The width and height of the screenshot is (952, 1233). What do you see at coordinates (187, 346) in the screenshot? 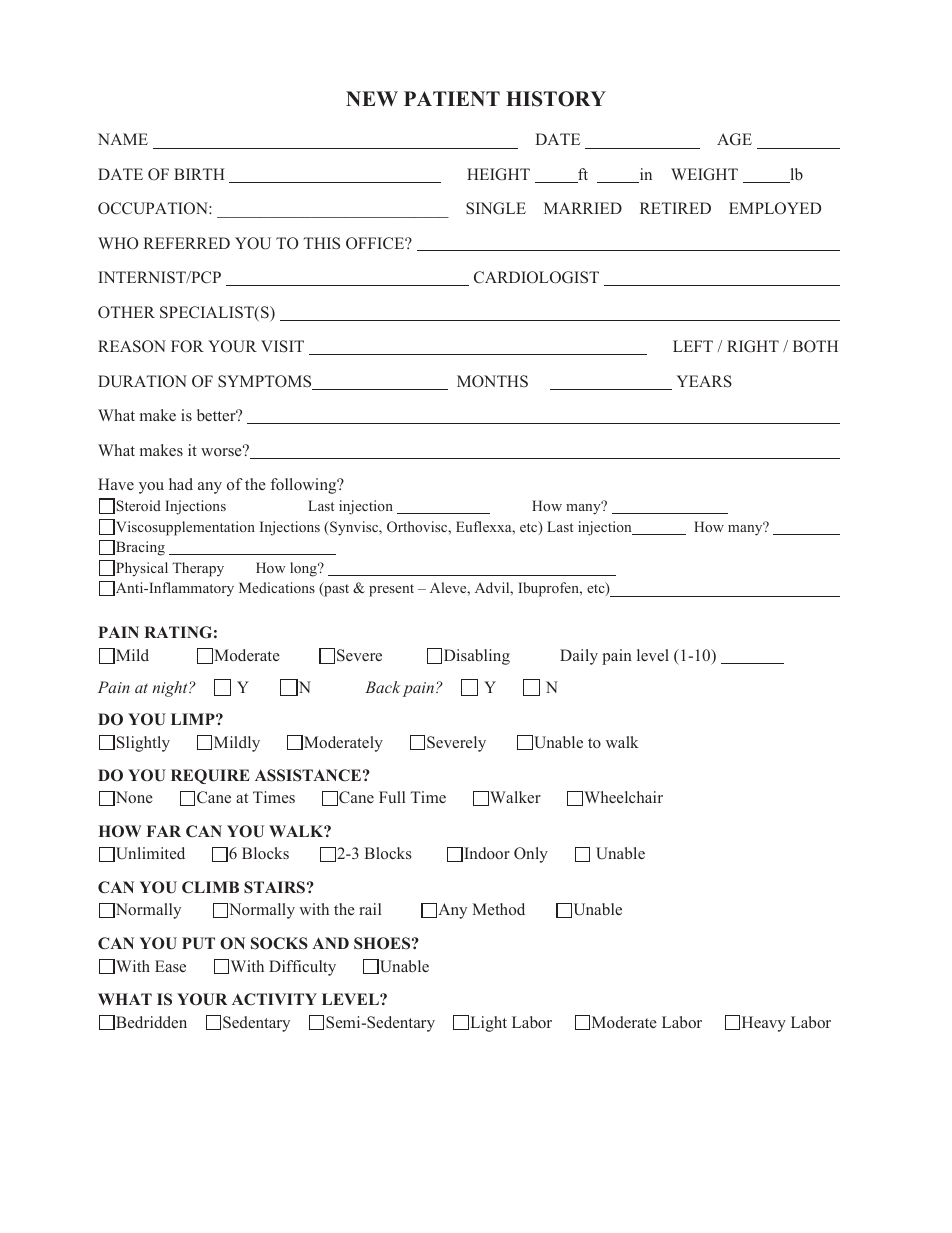
I see `FOR` at bounding box center [187, 346].
